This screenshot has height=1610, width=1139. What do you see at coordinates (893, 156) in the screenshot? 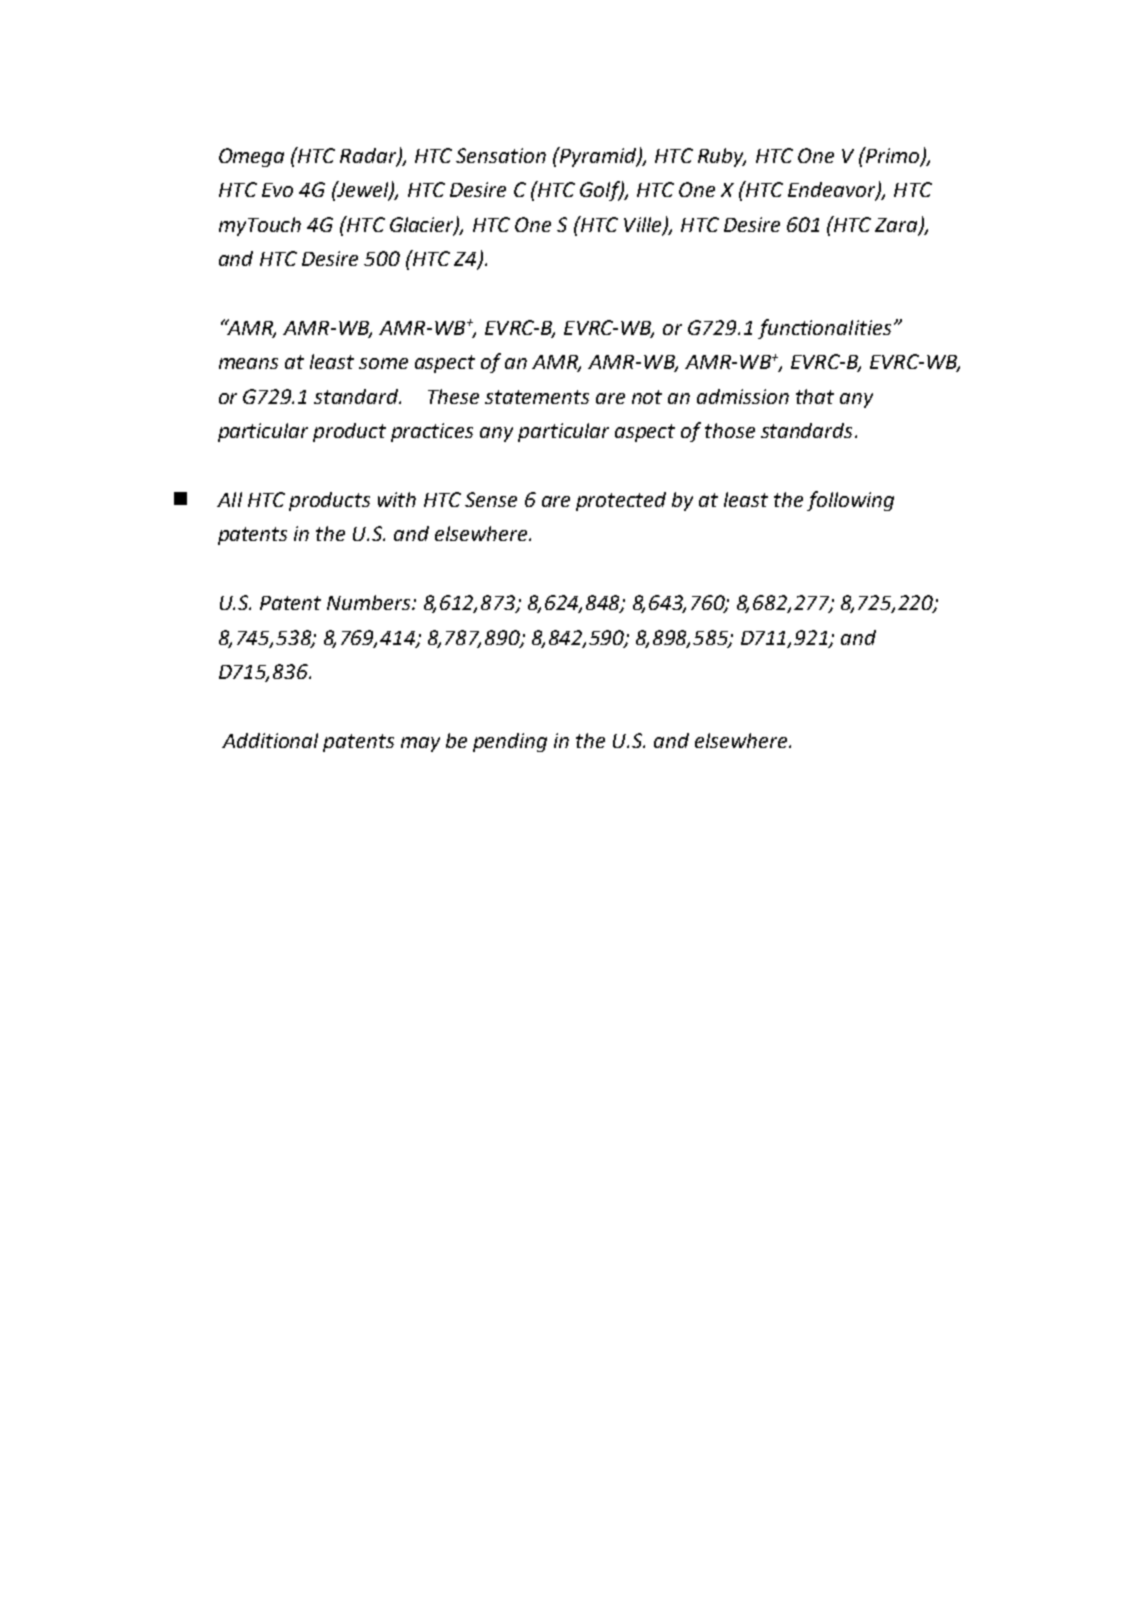
I see `Primo` at bounding box center [893, 156].
